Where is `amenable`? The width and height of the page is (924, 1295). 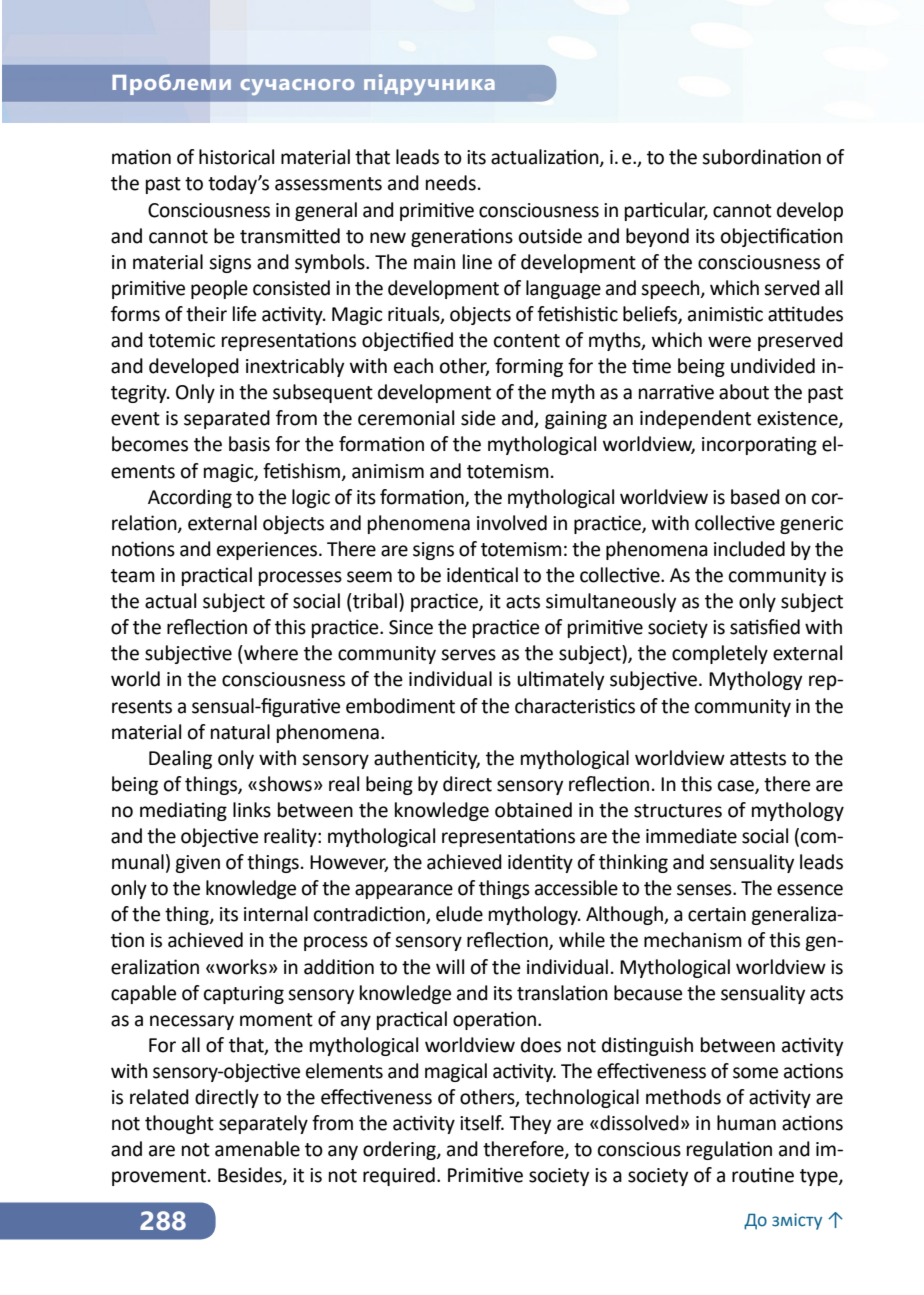 amenable is located at coordinates (257, 1149).
